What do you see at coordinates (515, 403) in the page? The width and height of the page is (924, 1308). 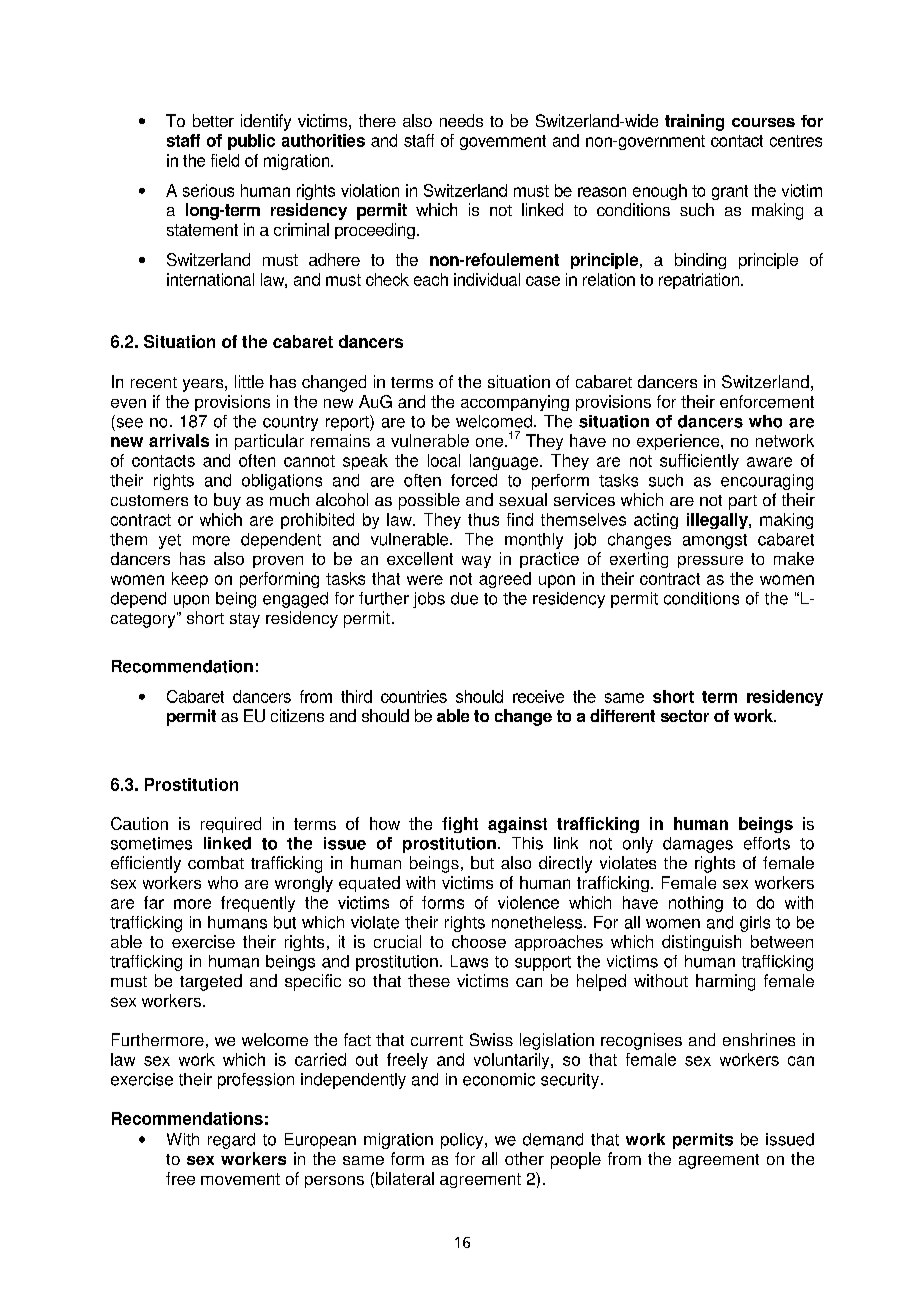 I see `accompanying` at bounding box center [515, 403].
